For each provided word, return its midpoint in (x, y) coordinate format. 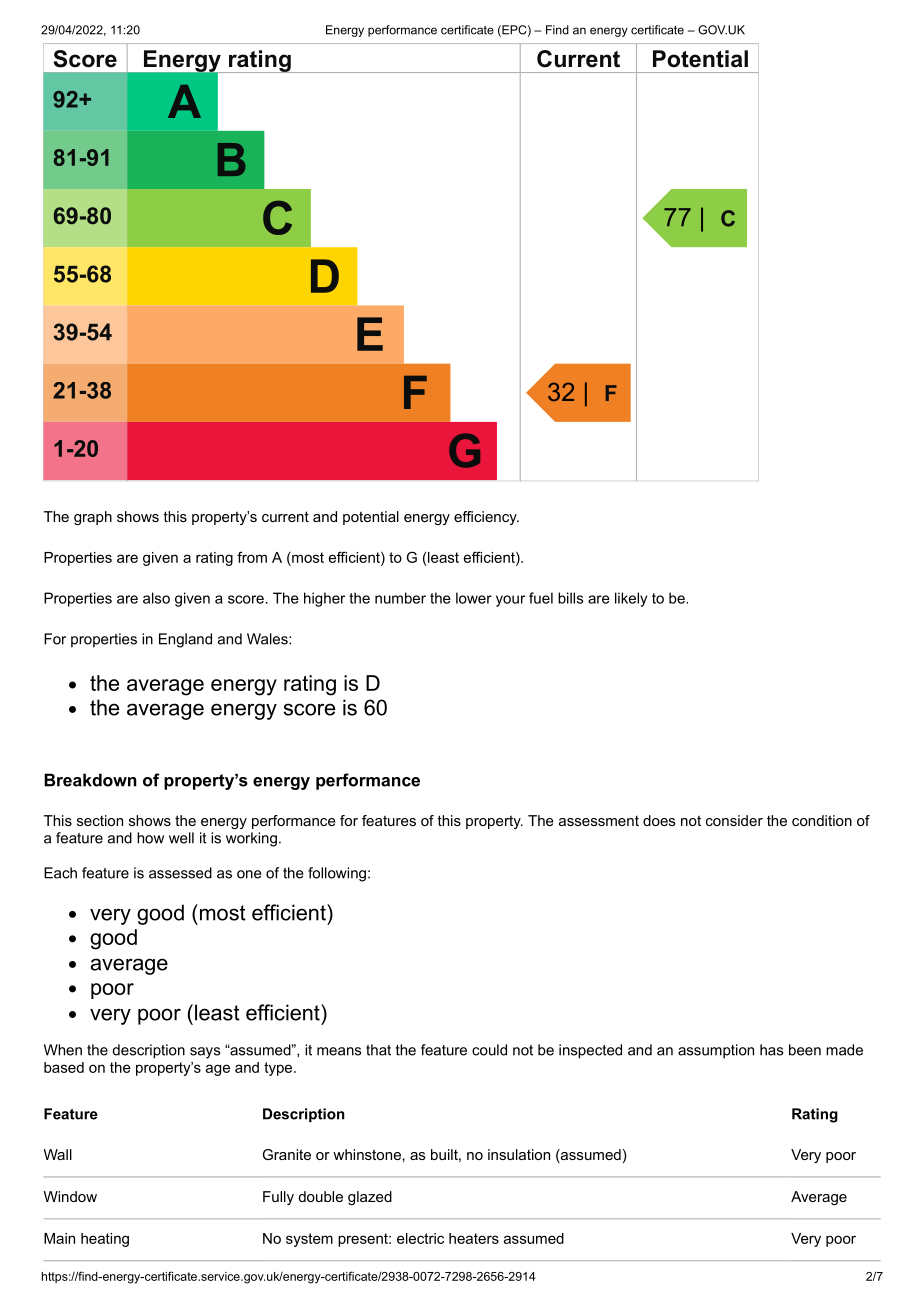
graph (93, 518)
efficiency (486, 518)
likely (631, 599)
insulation (519, 1154)
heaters (474, 1238)
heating (105, 1240)
